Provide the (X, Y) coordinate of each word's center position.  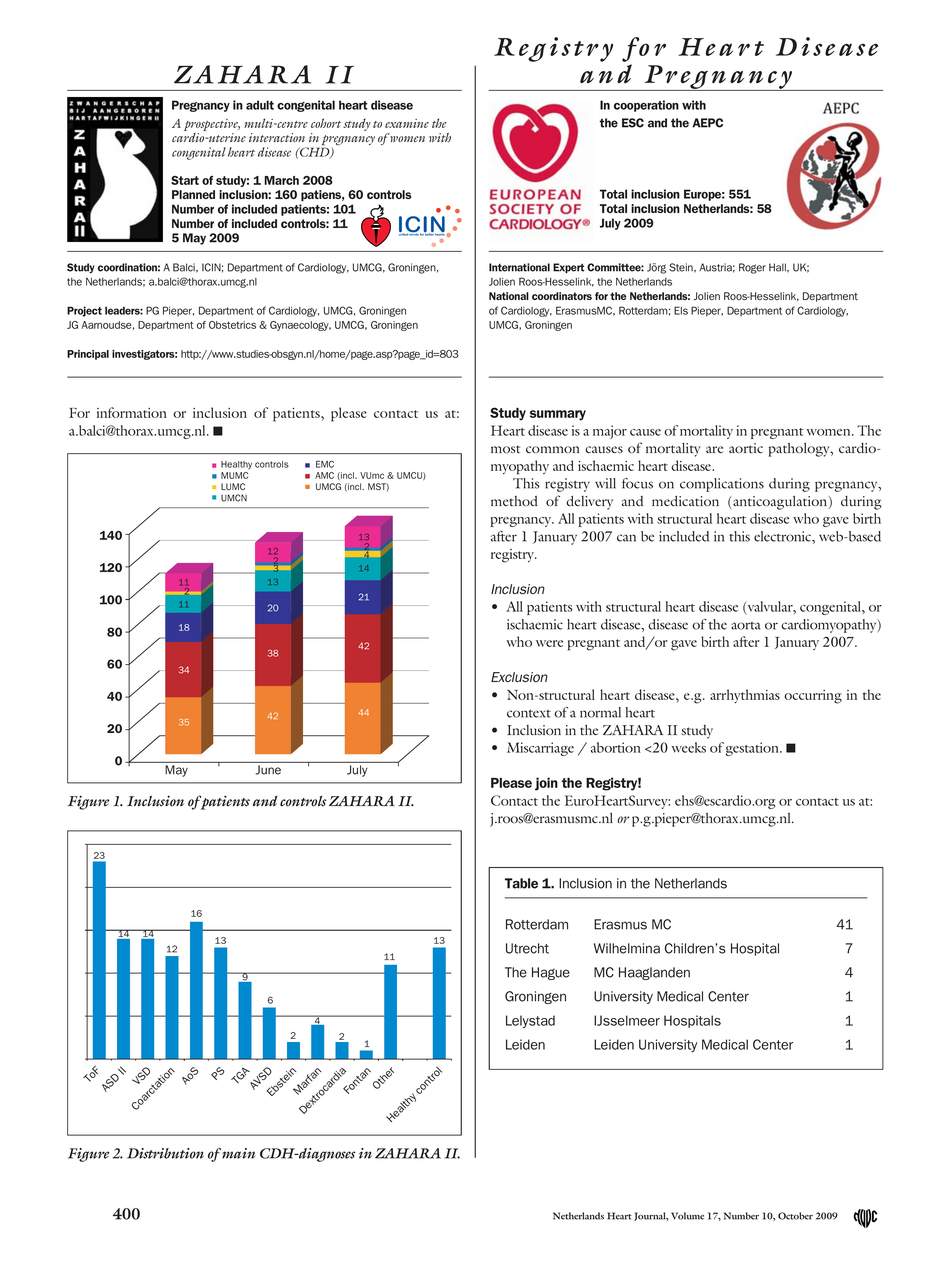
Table (521, 883)
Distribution (165, 1153)
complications (722, 485)
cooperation (646, 106)
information (132, 412)
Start (185, 180)
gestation (753, 749)
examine (407, 123)
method (514, 501)
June (268, 770)
